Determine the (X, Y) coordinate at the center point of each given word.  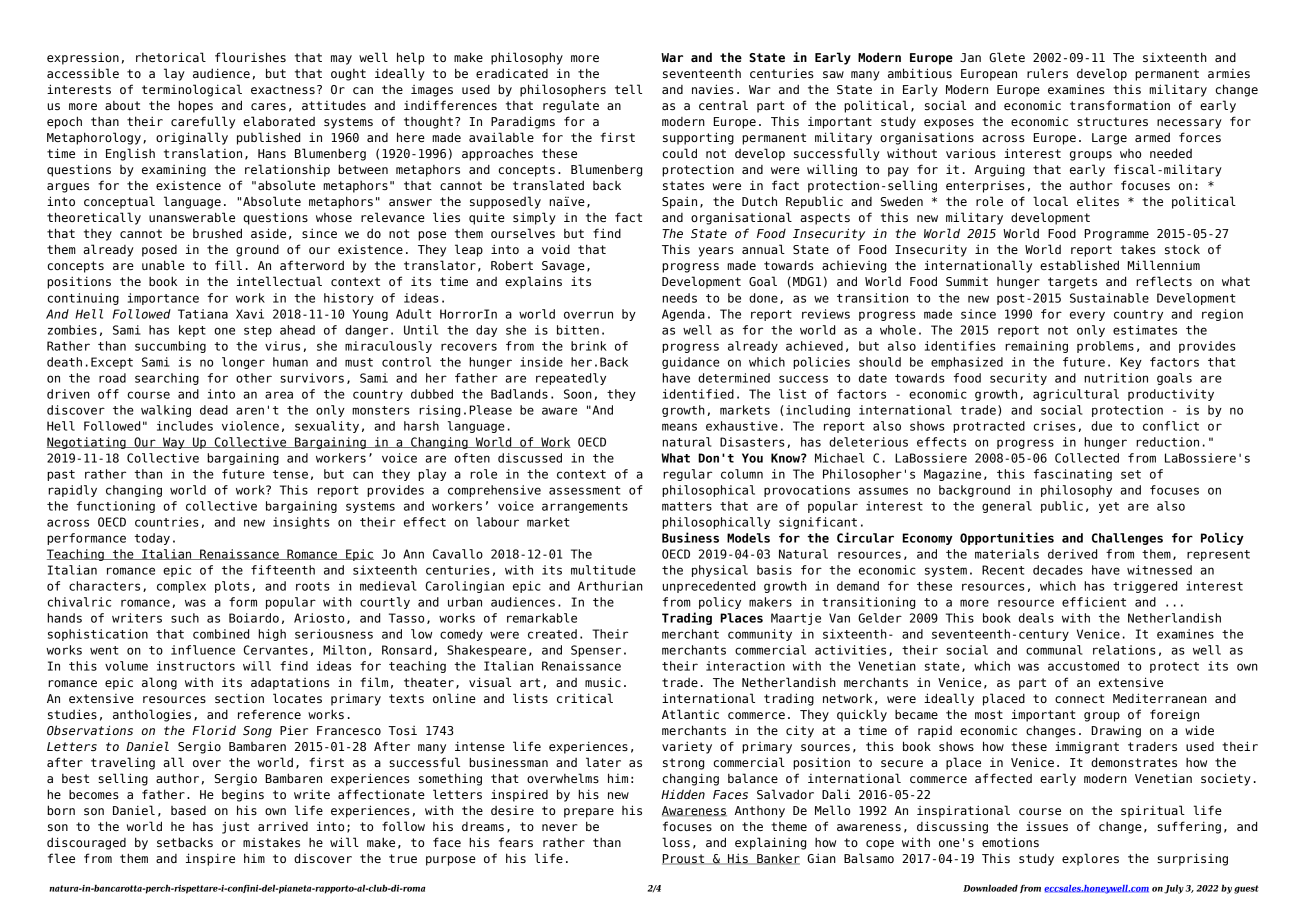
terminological (192, 90)
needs (679, 298)
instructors (196, 666)
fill (228, 265)
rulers (1047, 73)
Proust (684, 859)
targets (1072, 283)
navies (713, 89)
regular (687, 475)
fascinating (1073, 475)
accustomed (1083, 666)
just (235, 827)
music (603, 682)
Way (174, 443)
